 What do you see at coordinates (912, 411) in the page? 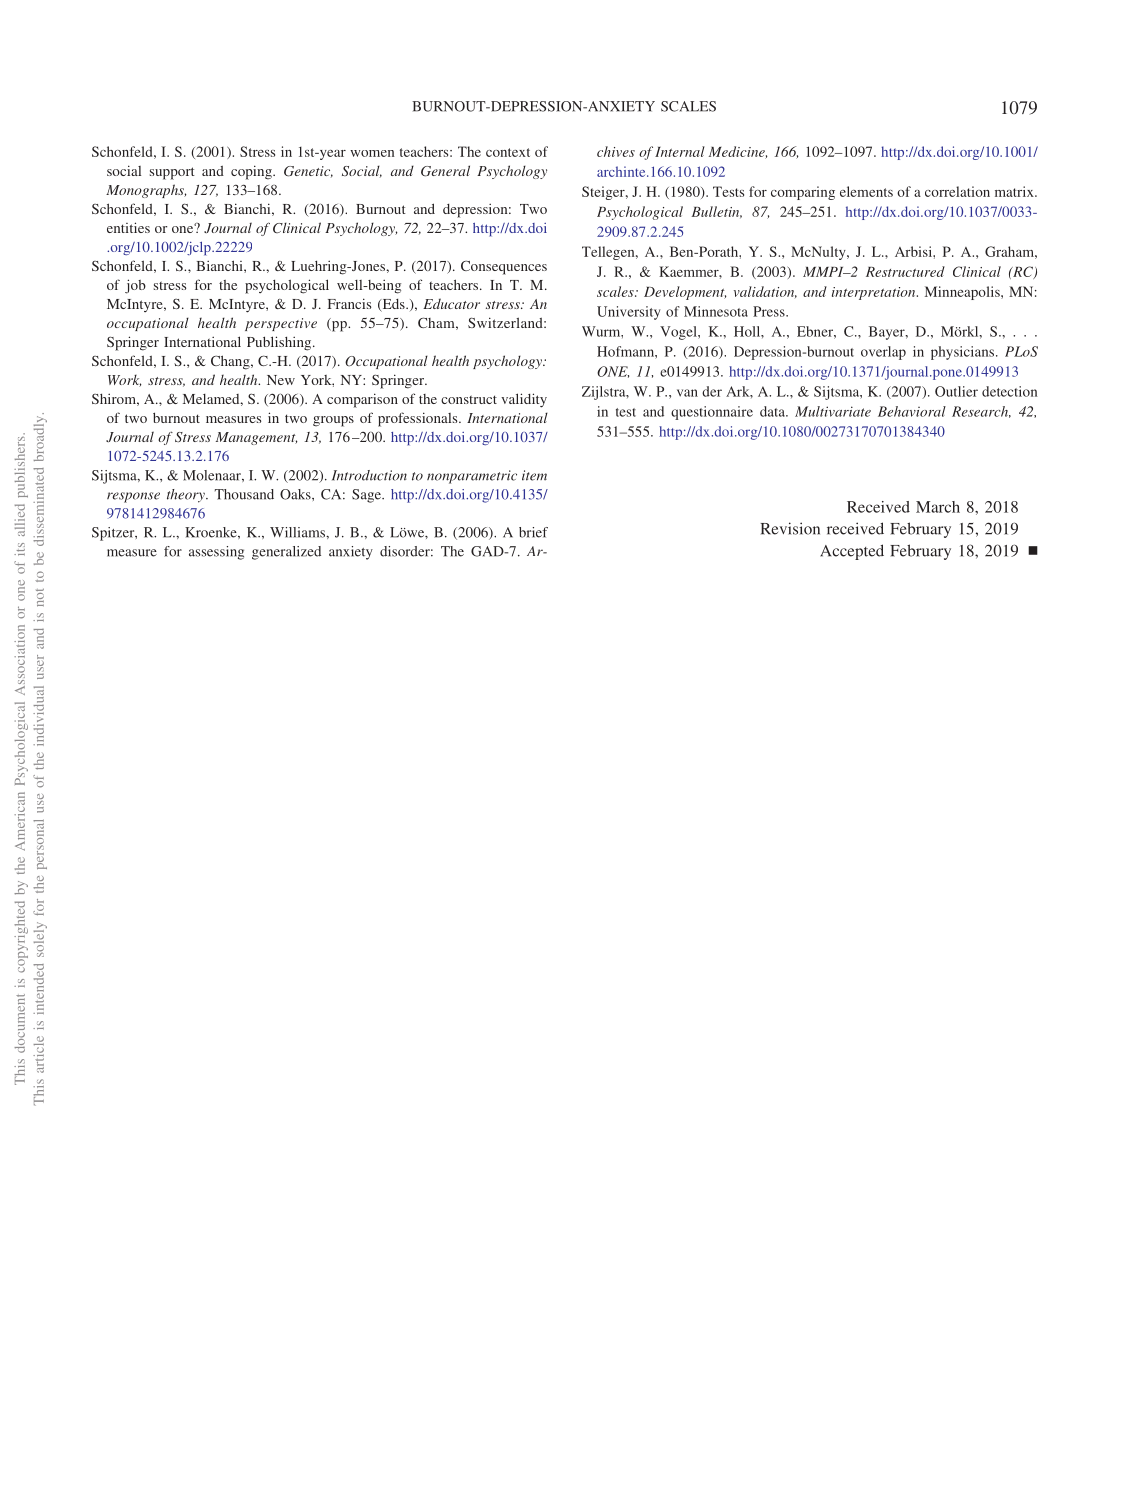
I see `Behavioral` at bounding box center [912, 411].
